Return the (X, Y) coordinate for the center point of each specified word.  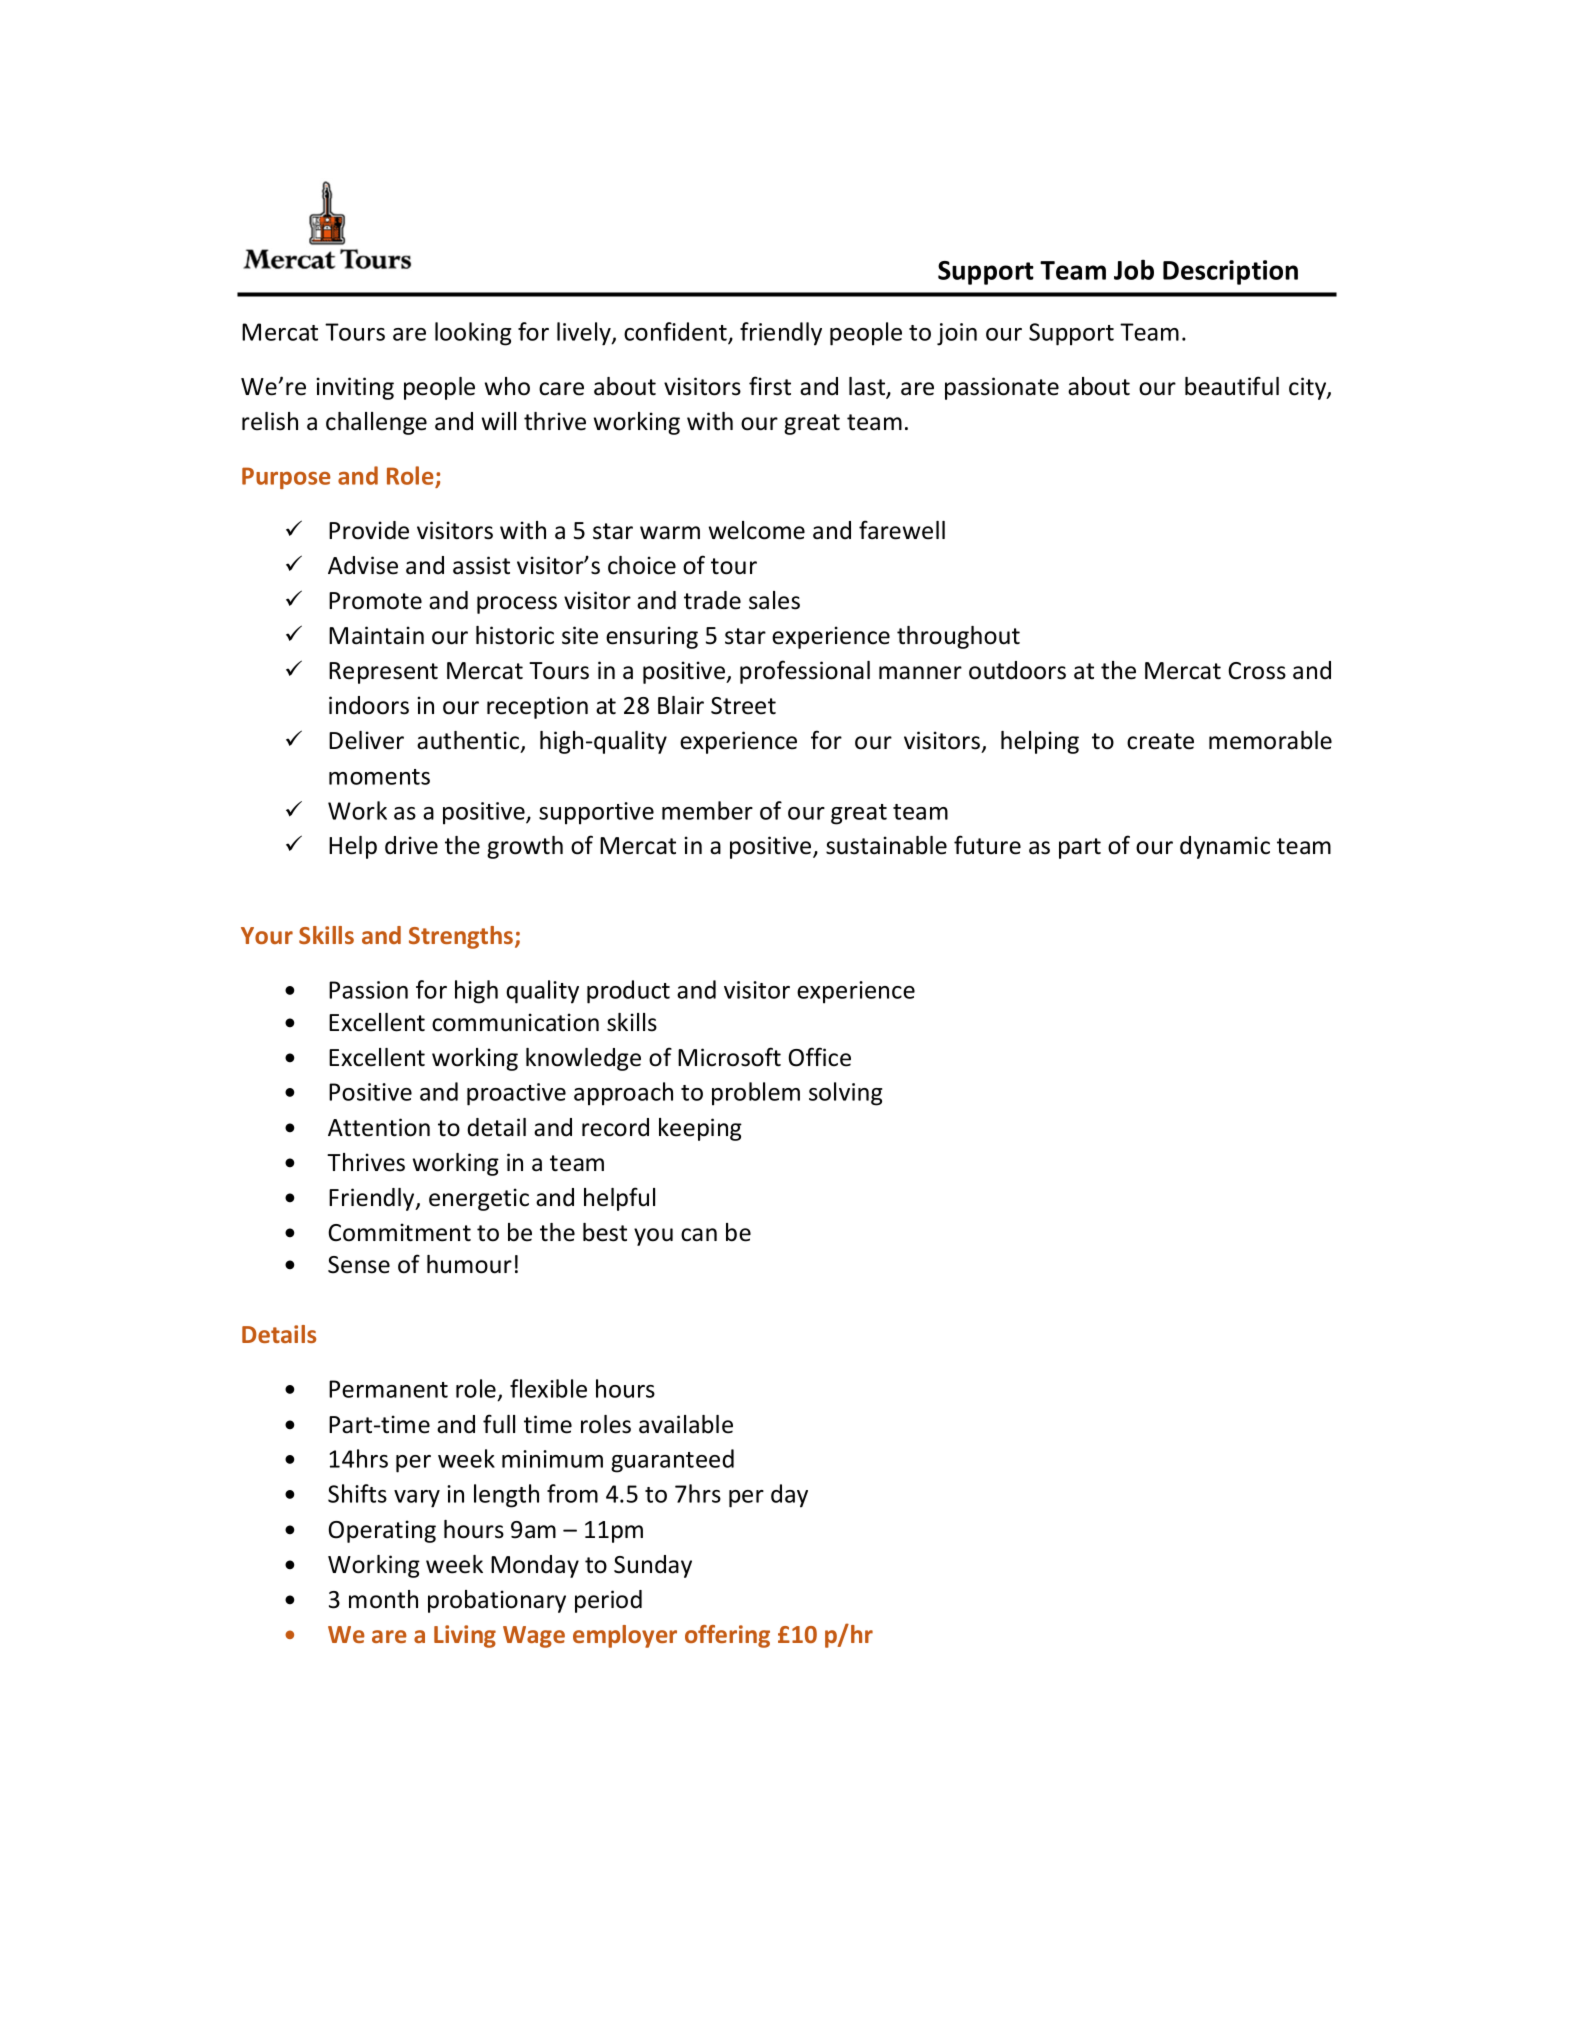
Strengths (462, 937)
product (628, 992)
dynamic (1225, 847)
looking (473, 334)
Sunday (653, 1566)
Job (1134, 269)
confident (676, 333)
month (383, 1599)
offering (727, 1636)
